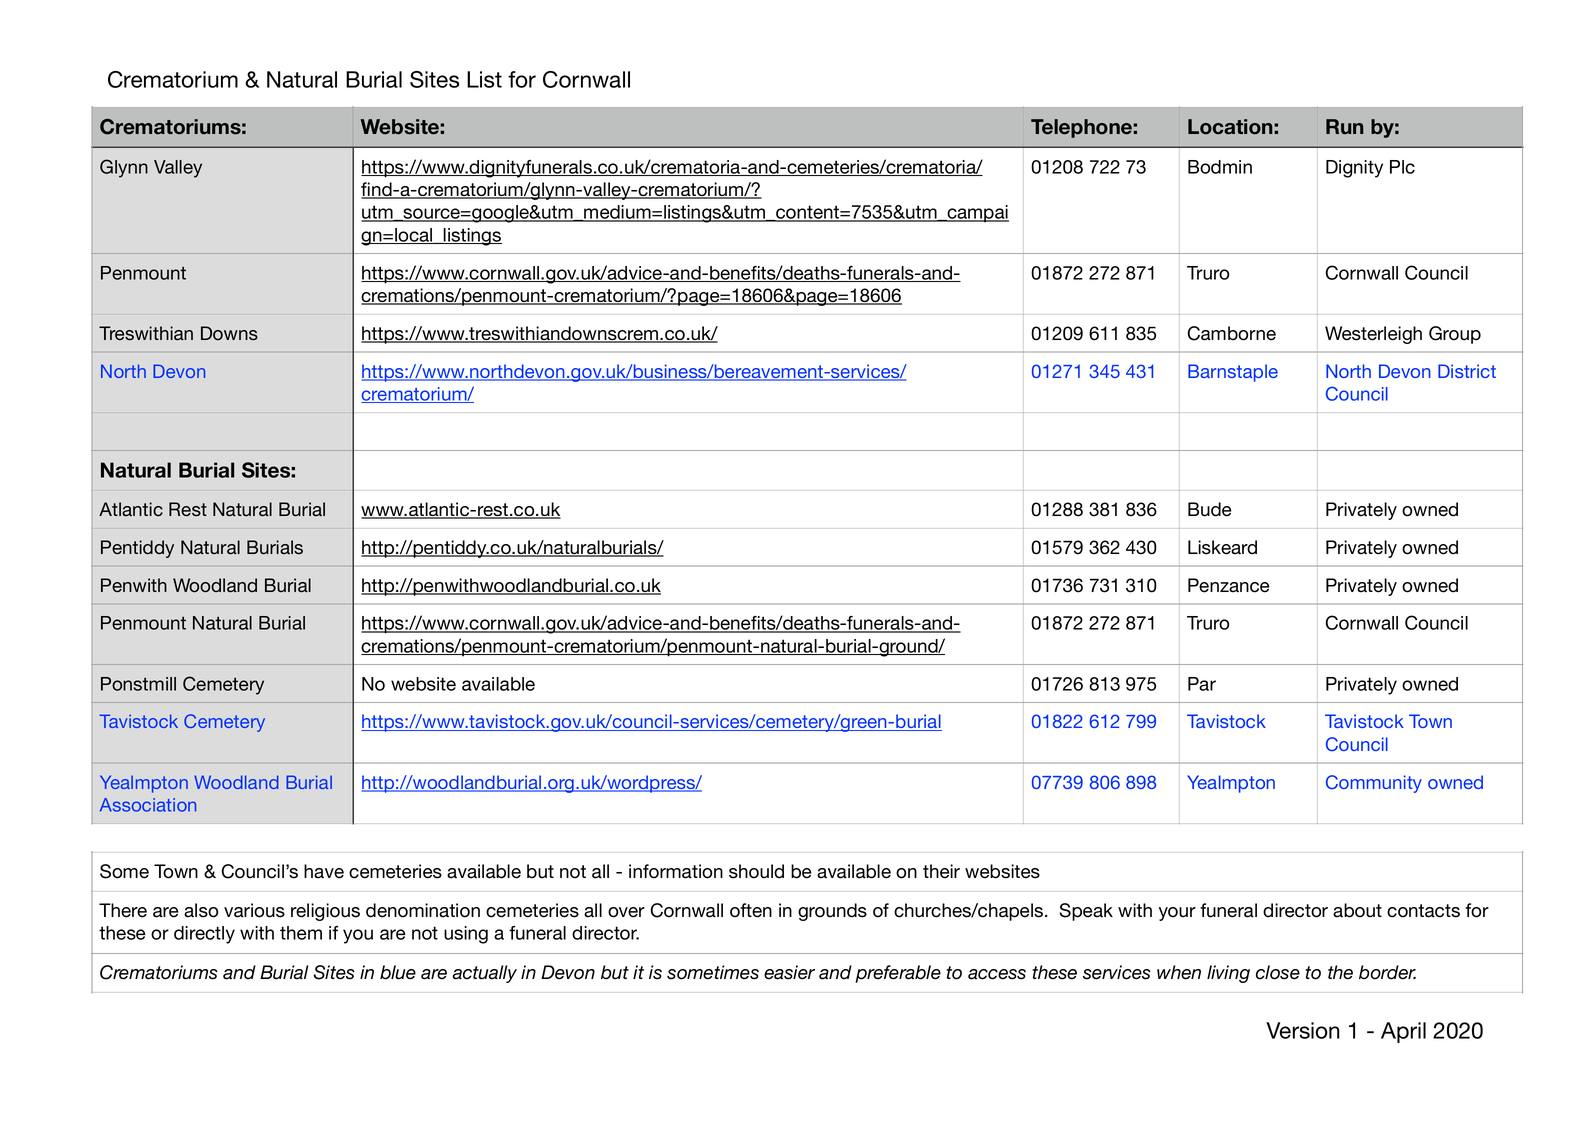  What do you see at coordinates (1402, 167) in the page?
I see `Plc` at bounding box center [1402, 167].
